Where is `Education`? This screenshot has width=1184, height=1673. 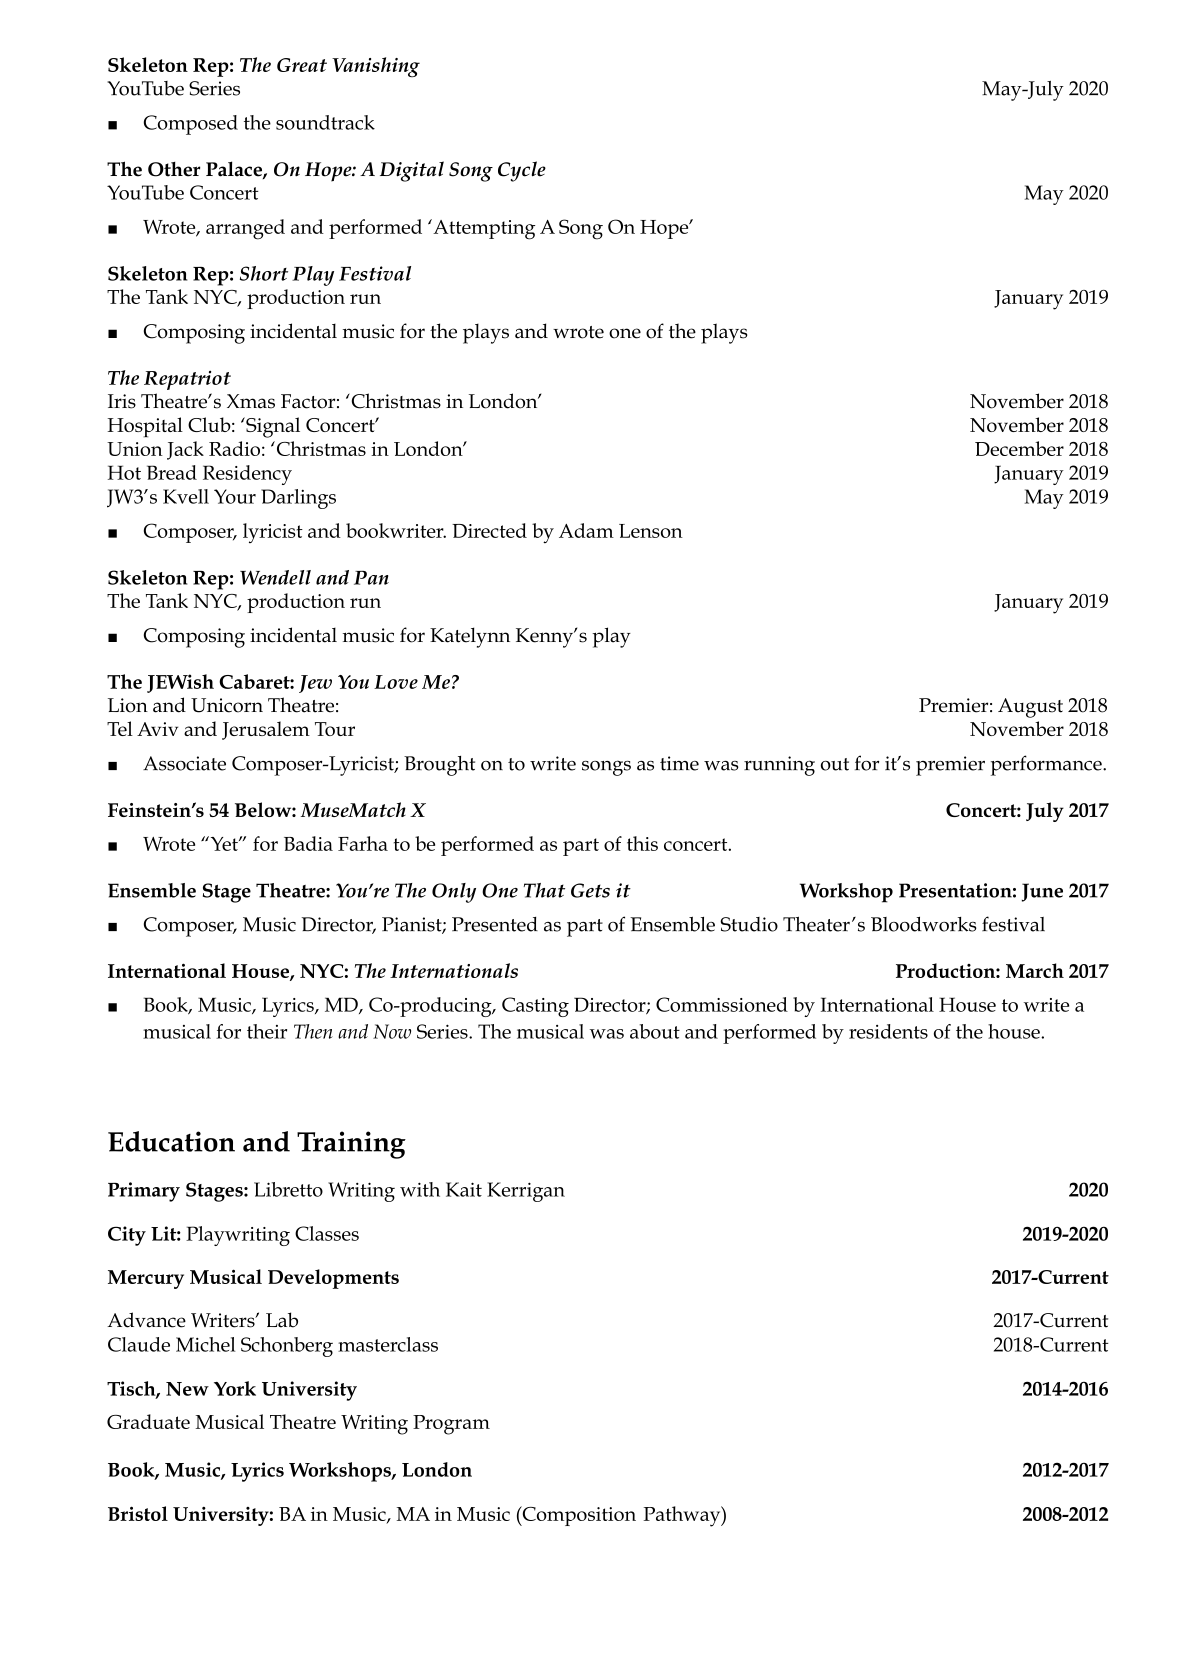
Education is located at coordinates (171, 1141).
